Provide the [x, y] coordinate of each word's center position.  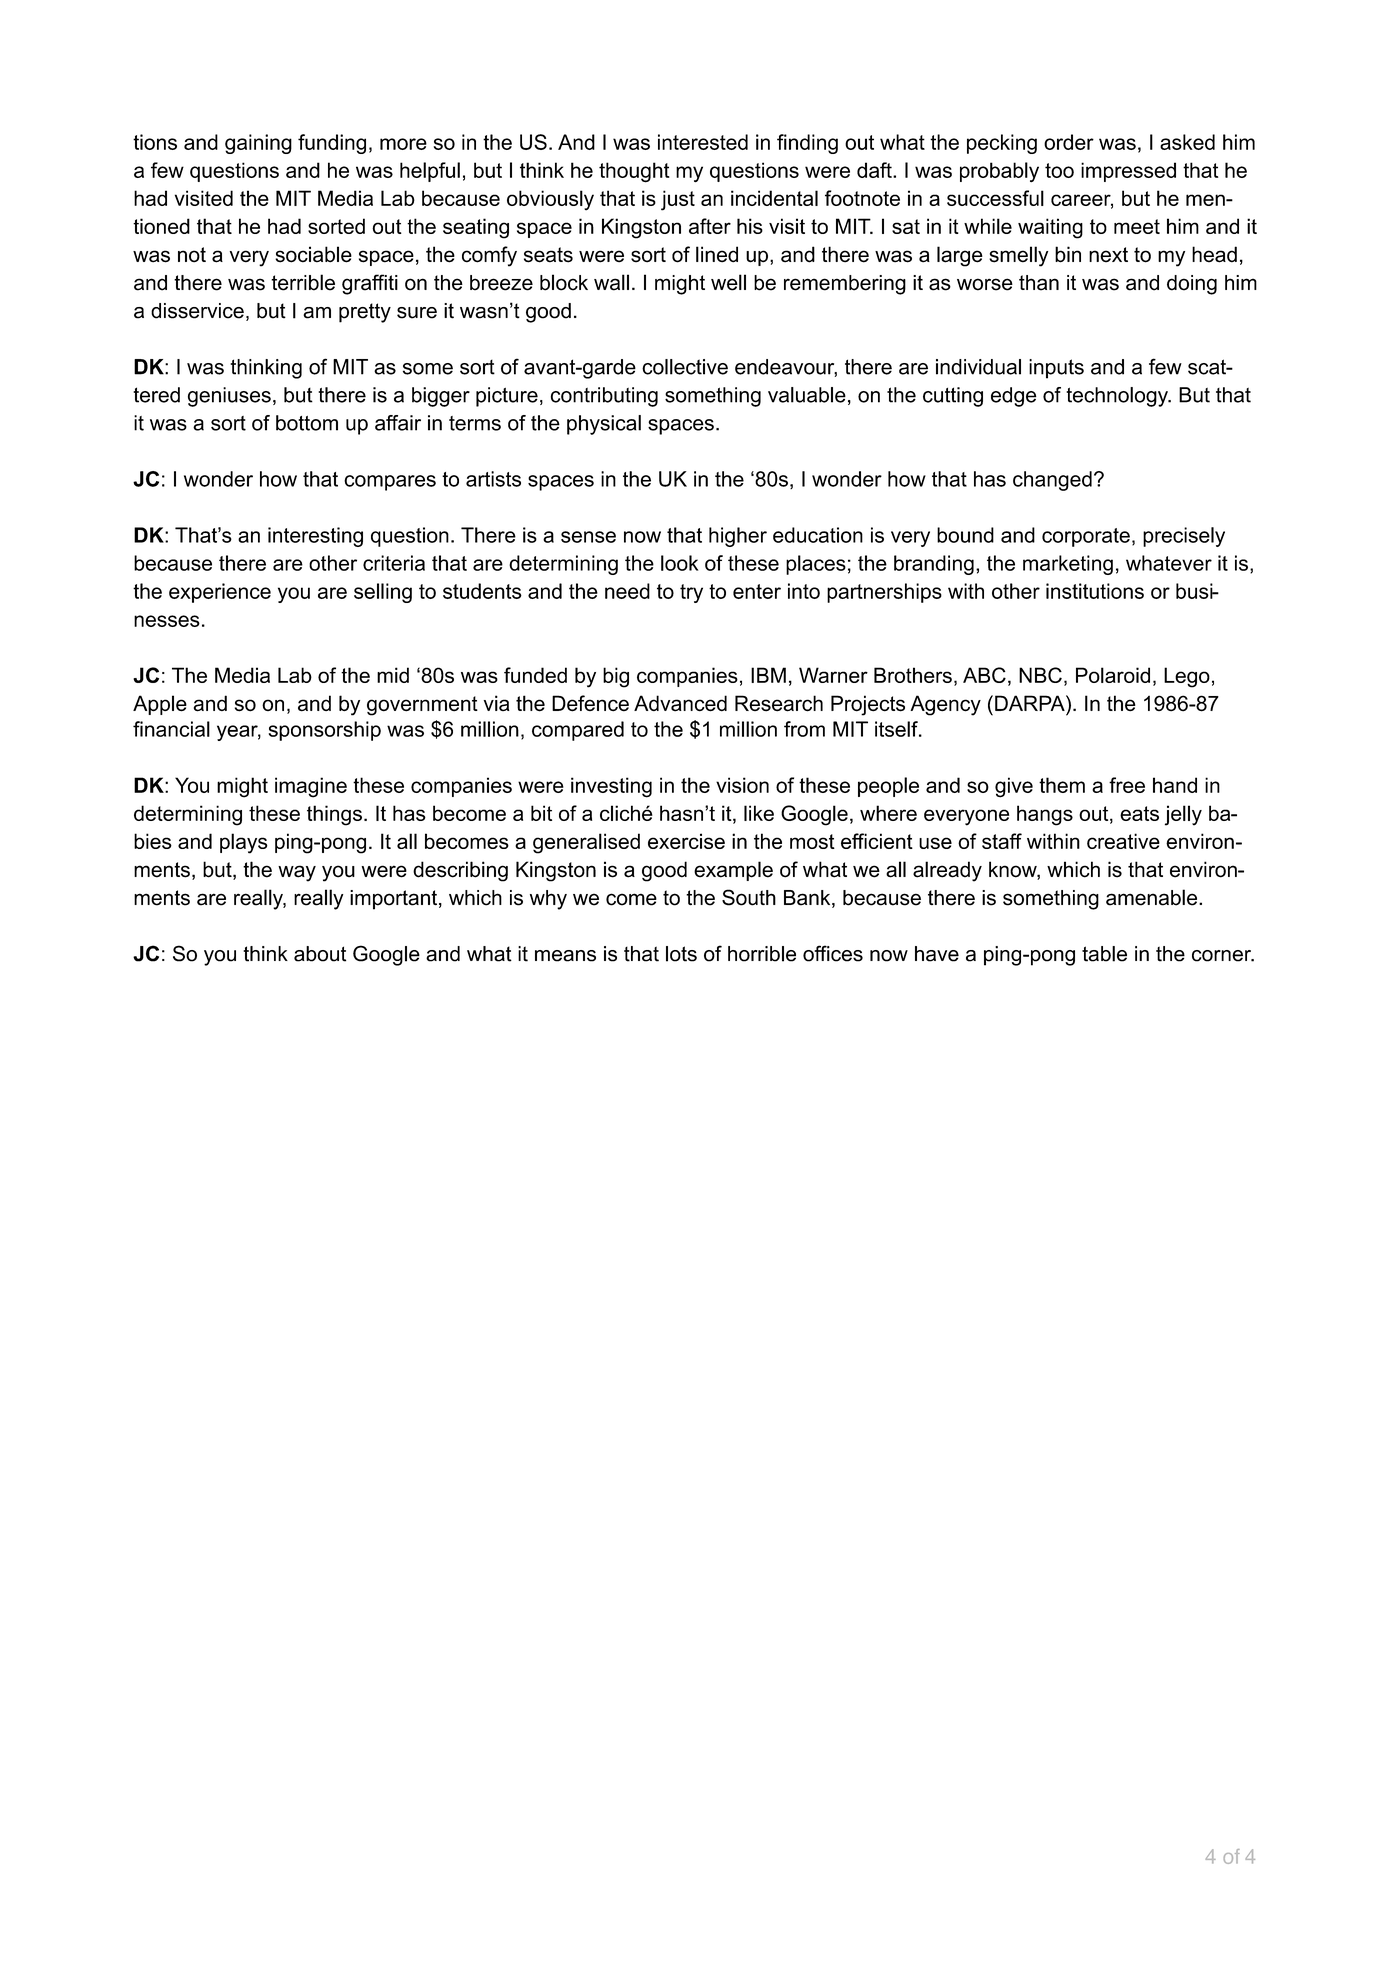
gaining [258, 144]
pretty [365, 313]
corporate [1086, 537]
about [320, 954]
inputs [1056, 369]
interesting [315, 537]
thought [634, 172]
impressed [1128, 172]
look [679, 563]
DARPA [1031, 703]
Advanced [680, 703]
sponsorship [325, 731]
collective [685, 367]
